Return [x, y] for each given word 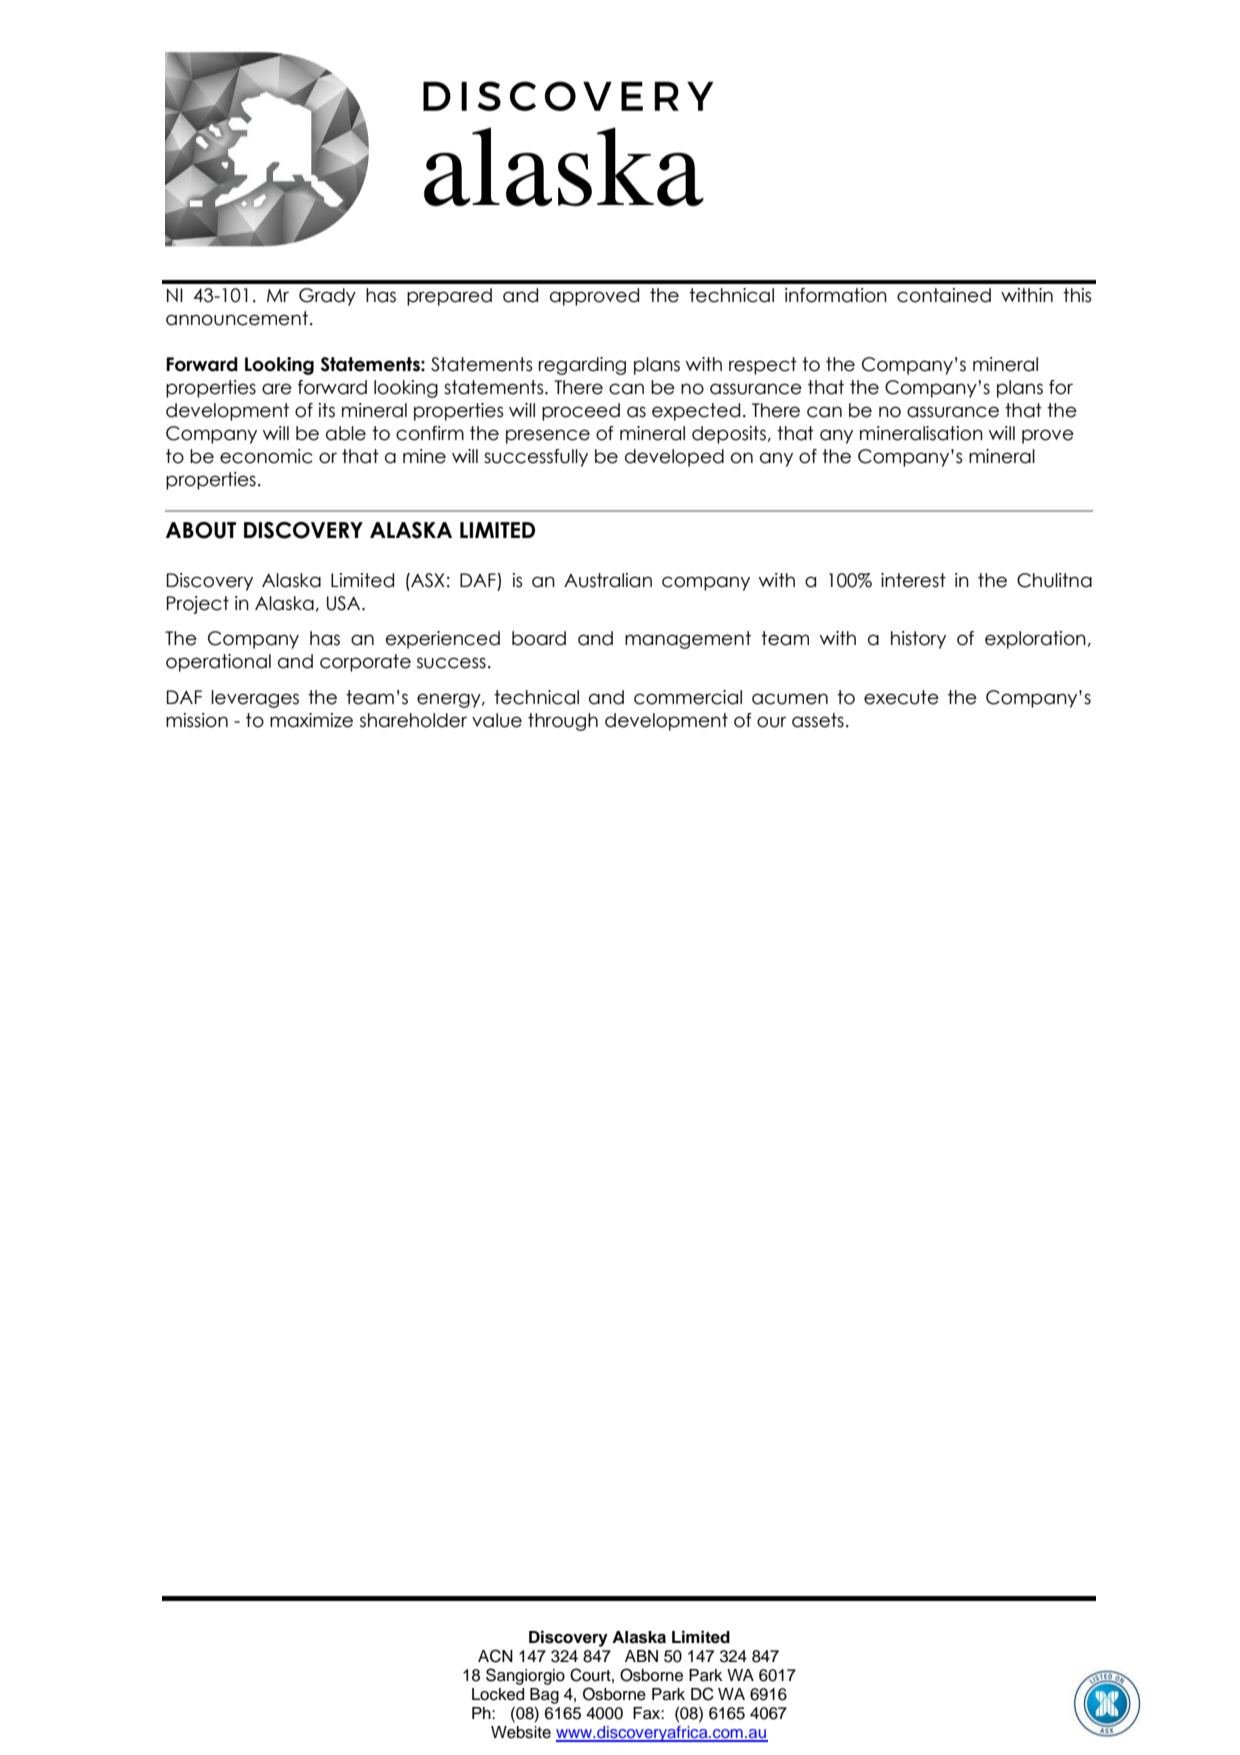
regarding [582, 366]
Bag [544, 1696]
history [918, 640]
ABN [641, 1656]
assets [818, 720]
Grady [327, 297]
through [563, 722]
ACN [495, 1656]
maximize [311, 720]
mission [197, 720]
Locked [498, 1694]
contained [944, 295]
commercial [688, 697]
